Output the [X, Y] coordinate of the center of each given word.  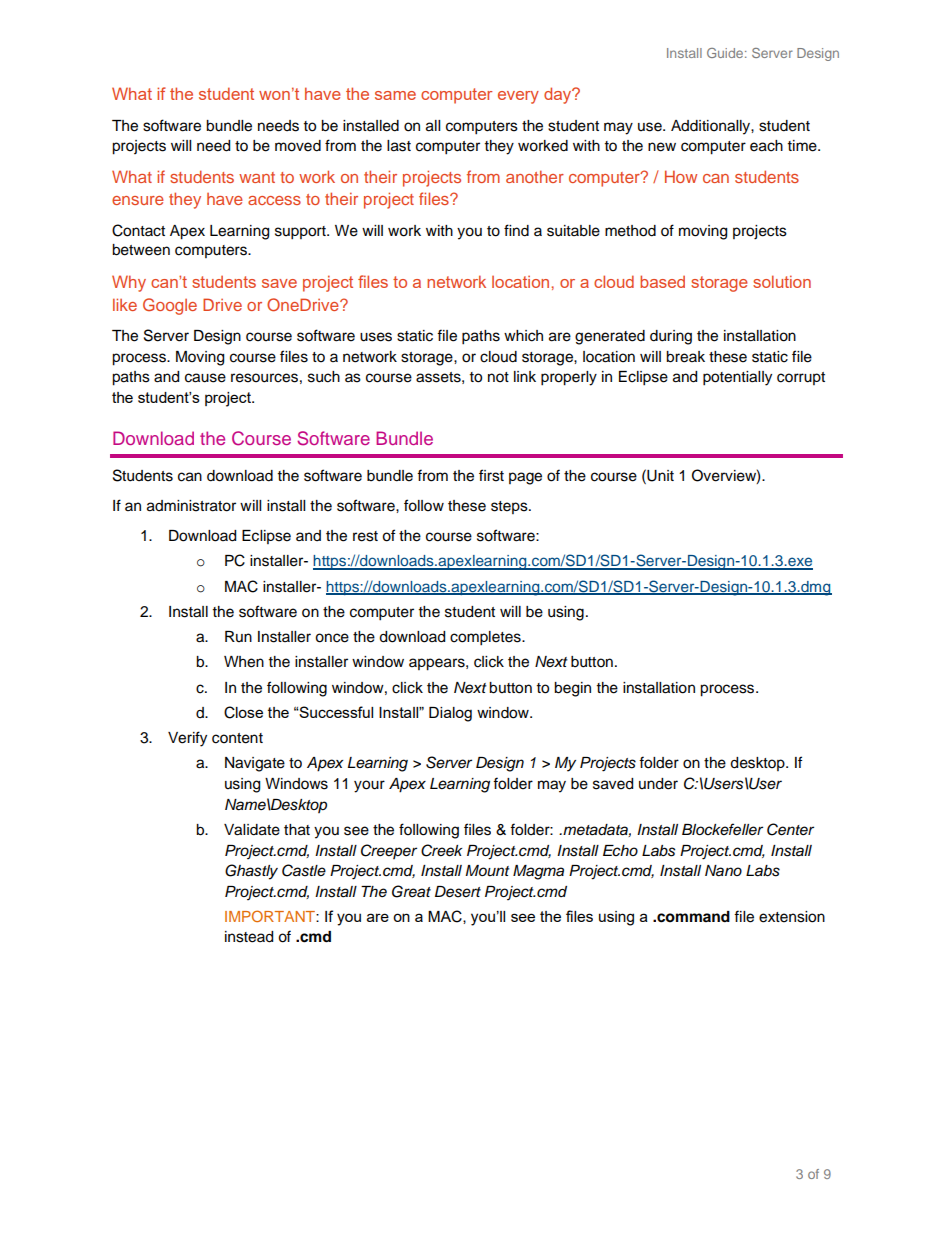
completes [486, 638]
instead [249, 937]
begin [572, 689]
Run [238, 636]
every [518, 97]
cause [205, 378]
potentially [737, 378]
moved [298, 146]
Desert [458, 892]
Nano [723, 871]
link [525, 376]
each [766, 146]
